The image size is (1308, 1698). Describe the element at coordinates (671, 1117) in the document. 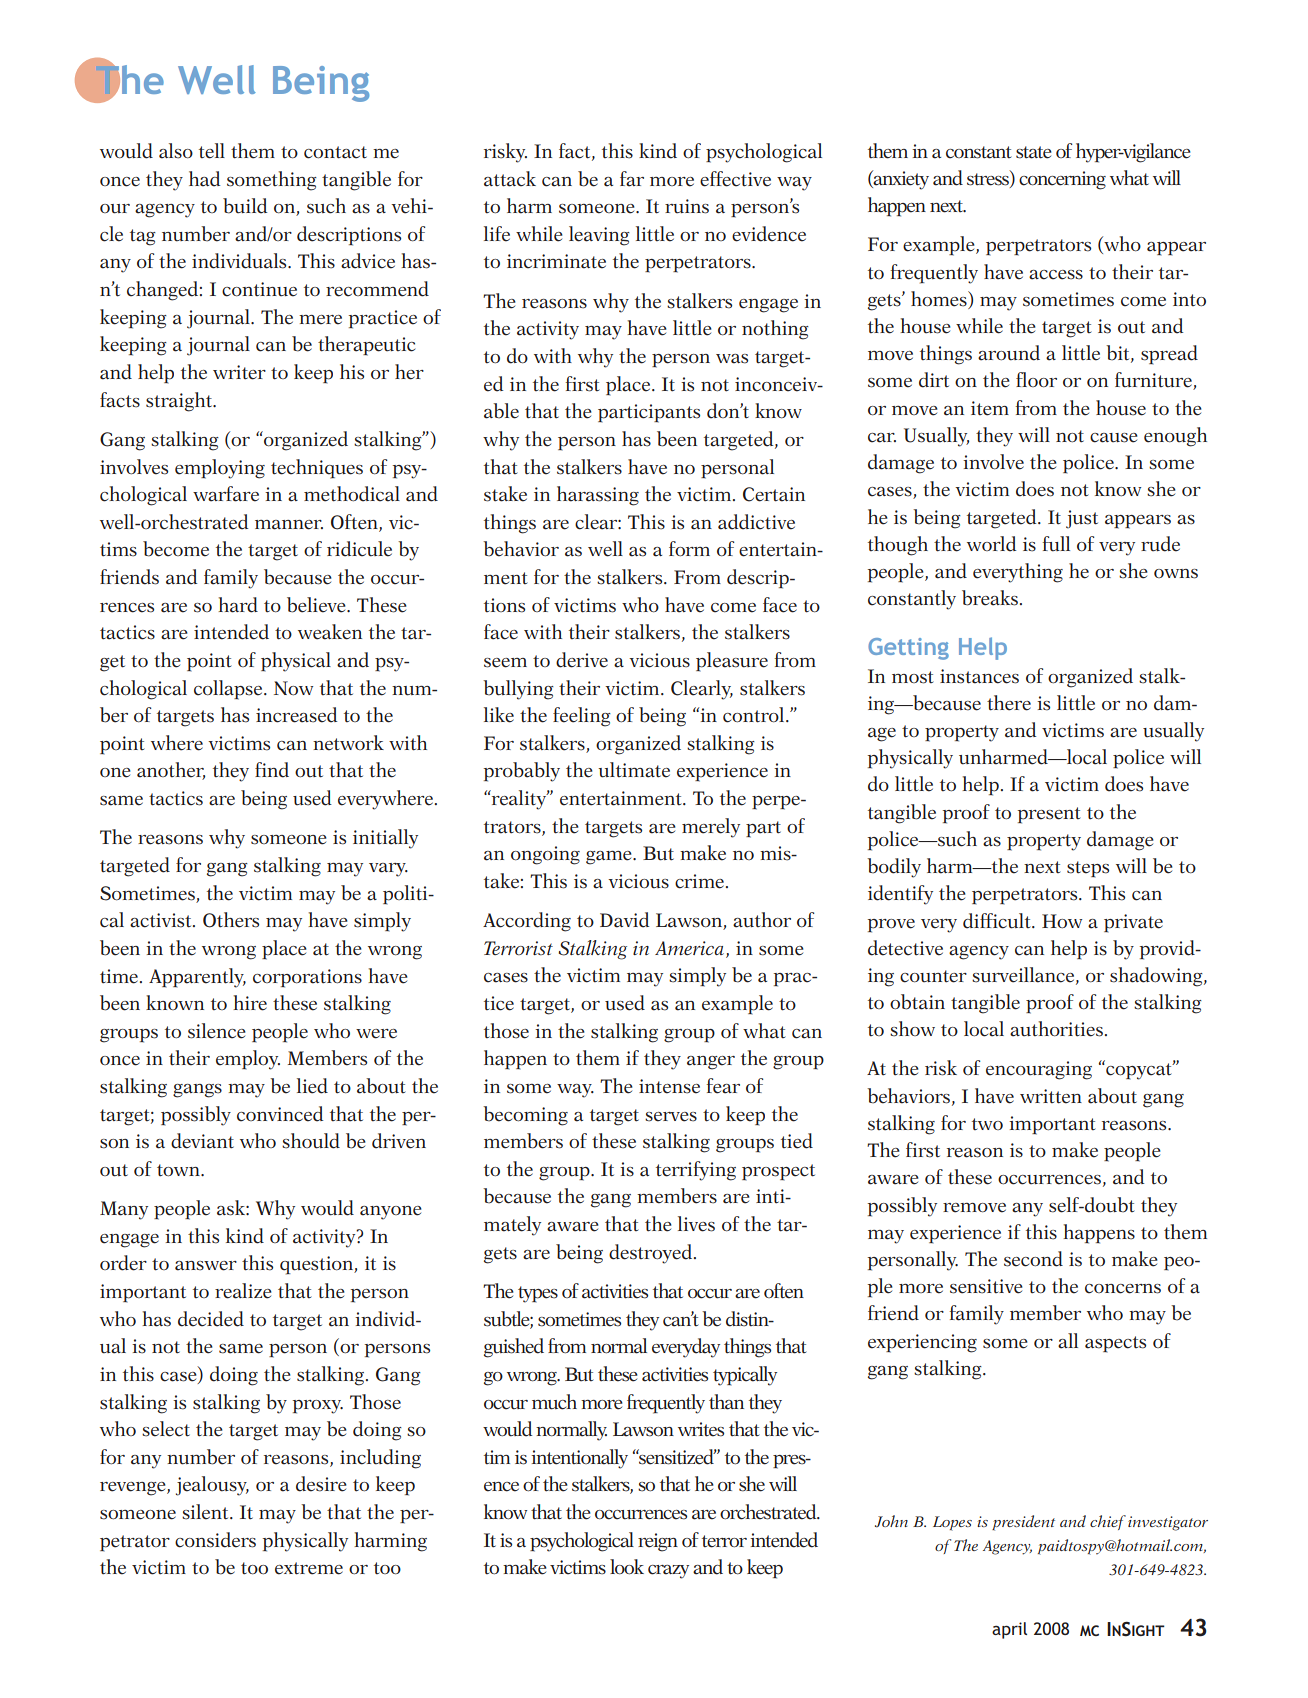

I see `serves` at that location.
